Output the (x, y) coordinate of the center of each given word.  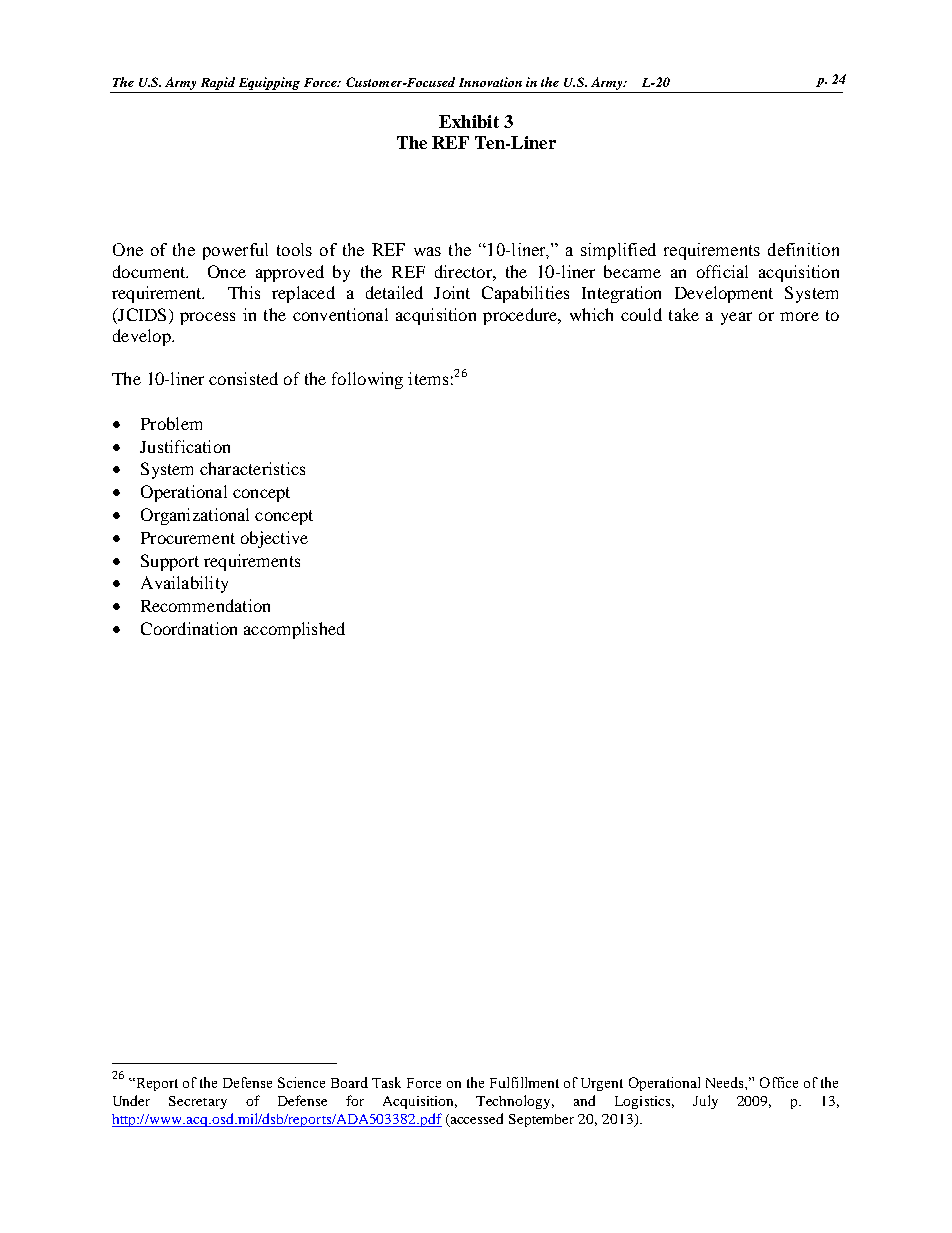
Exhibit (469, 121)
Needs (726, 1082)
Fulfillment (524, 1082)
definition (803, 249)
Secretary (198, 1102)
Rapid (218, 85)
